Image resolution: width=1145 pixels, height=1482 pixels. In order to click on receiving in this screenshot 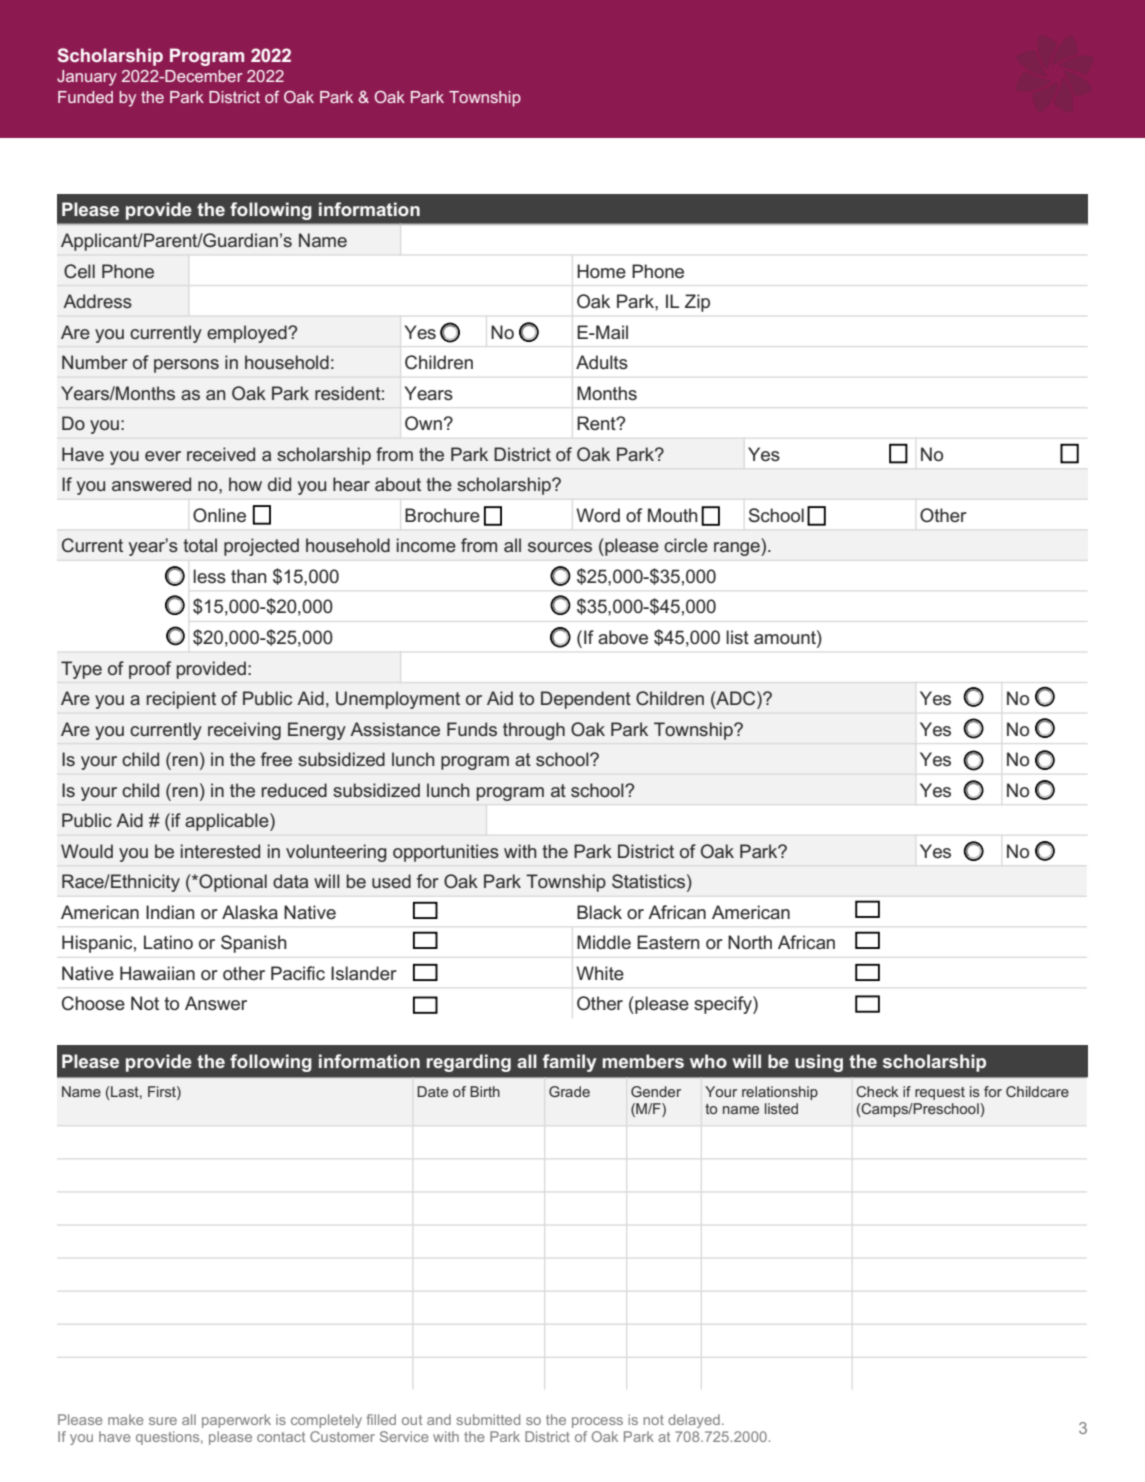, I will do `click(244, 731)`.
